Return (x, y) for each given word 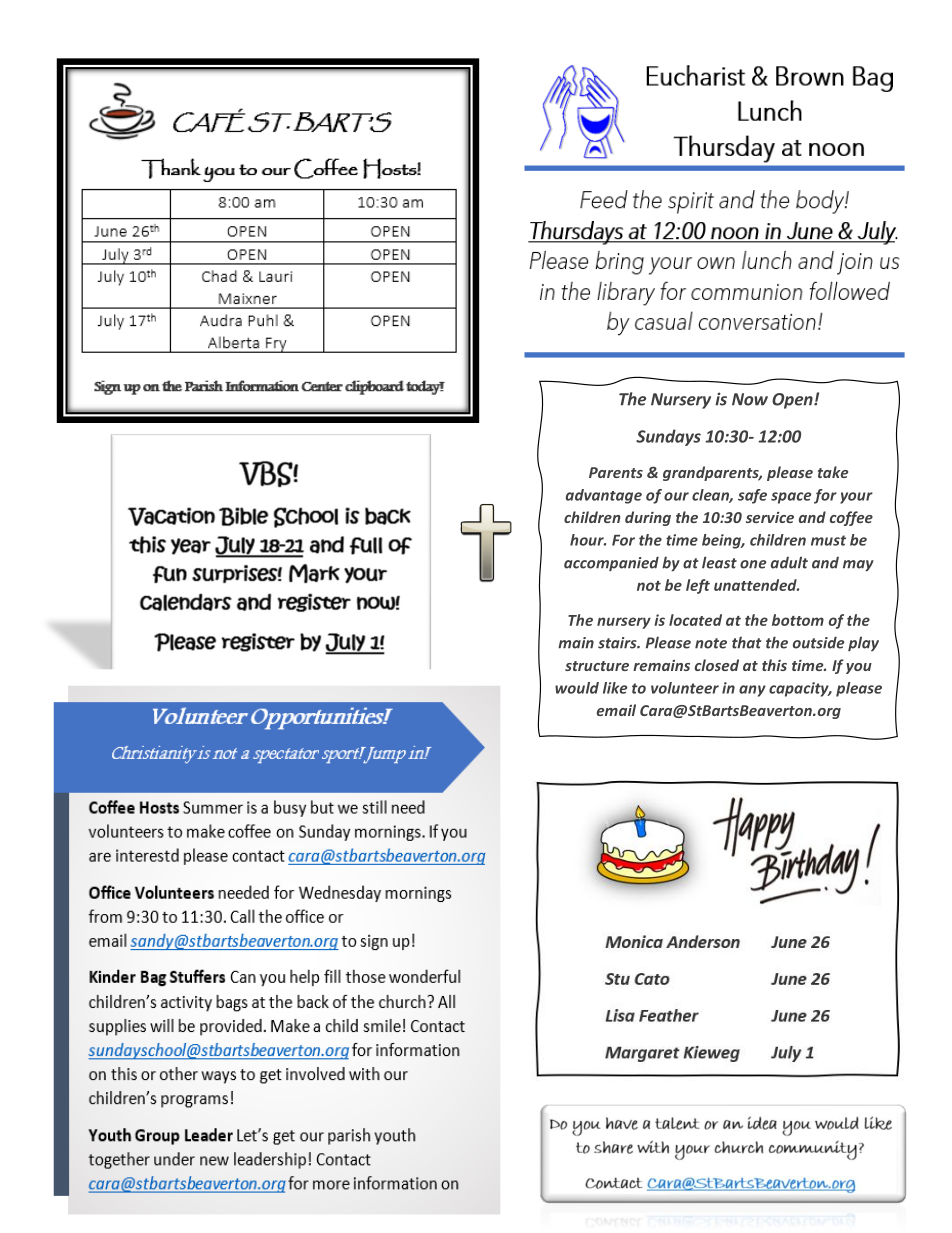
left (698, 586)
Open (793, 401)
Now (750, 399)
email (616, 710)
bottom (798, 620)
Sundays (668, 437)
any (752, 691)
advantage (604, 496)
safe (752, 496)
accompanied (611, 563)
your (856, 498)
